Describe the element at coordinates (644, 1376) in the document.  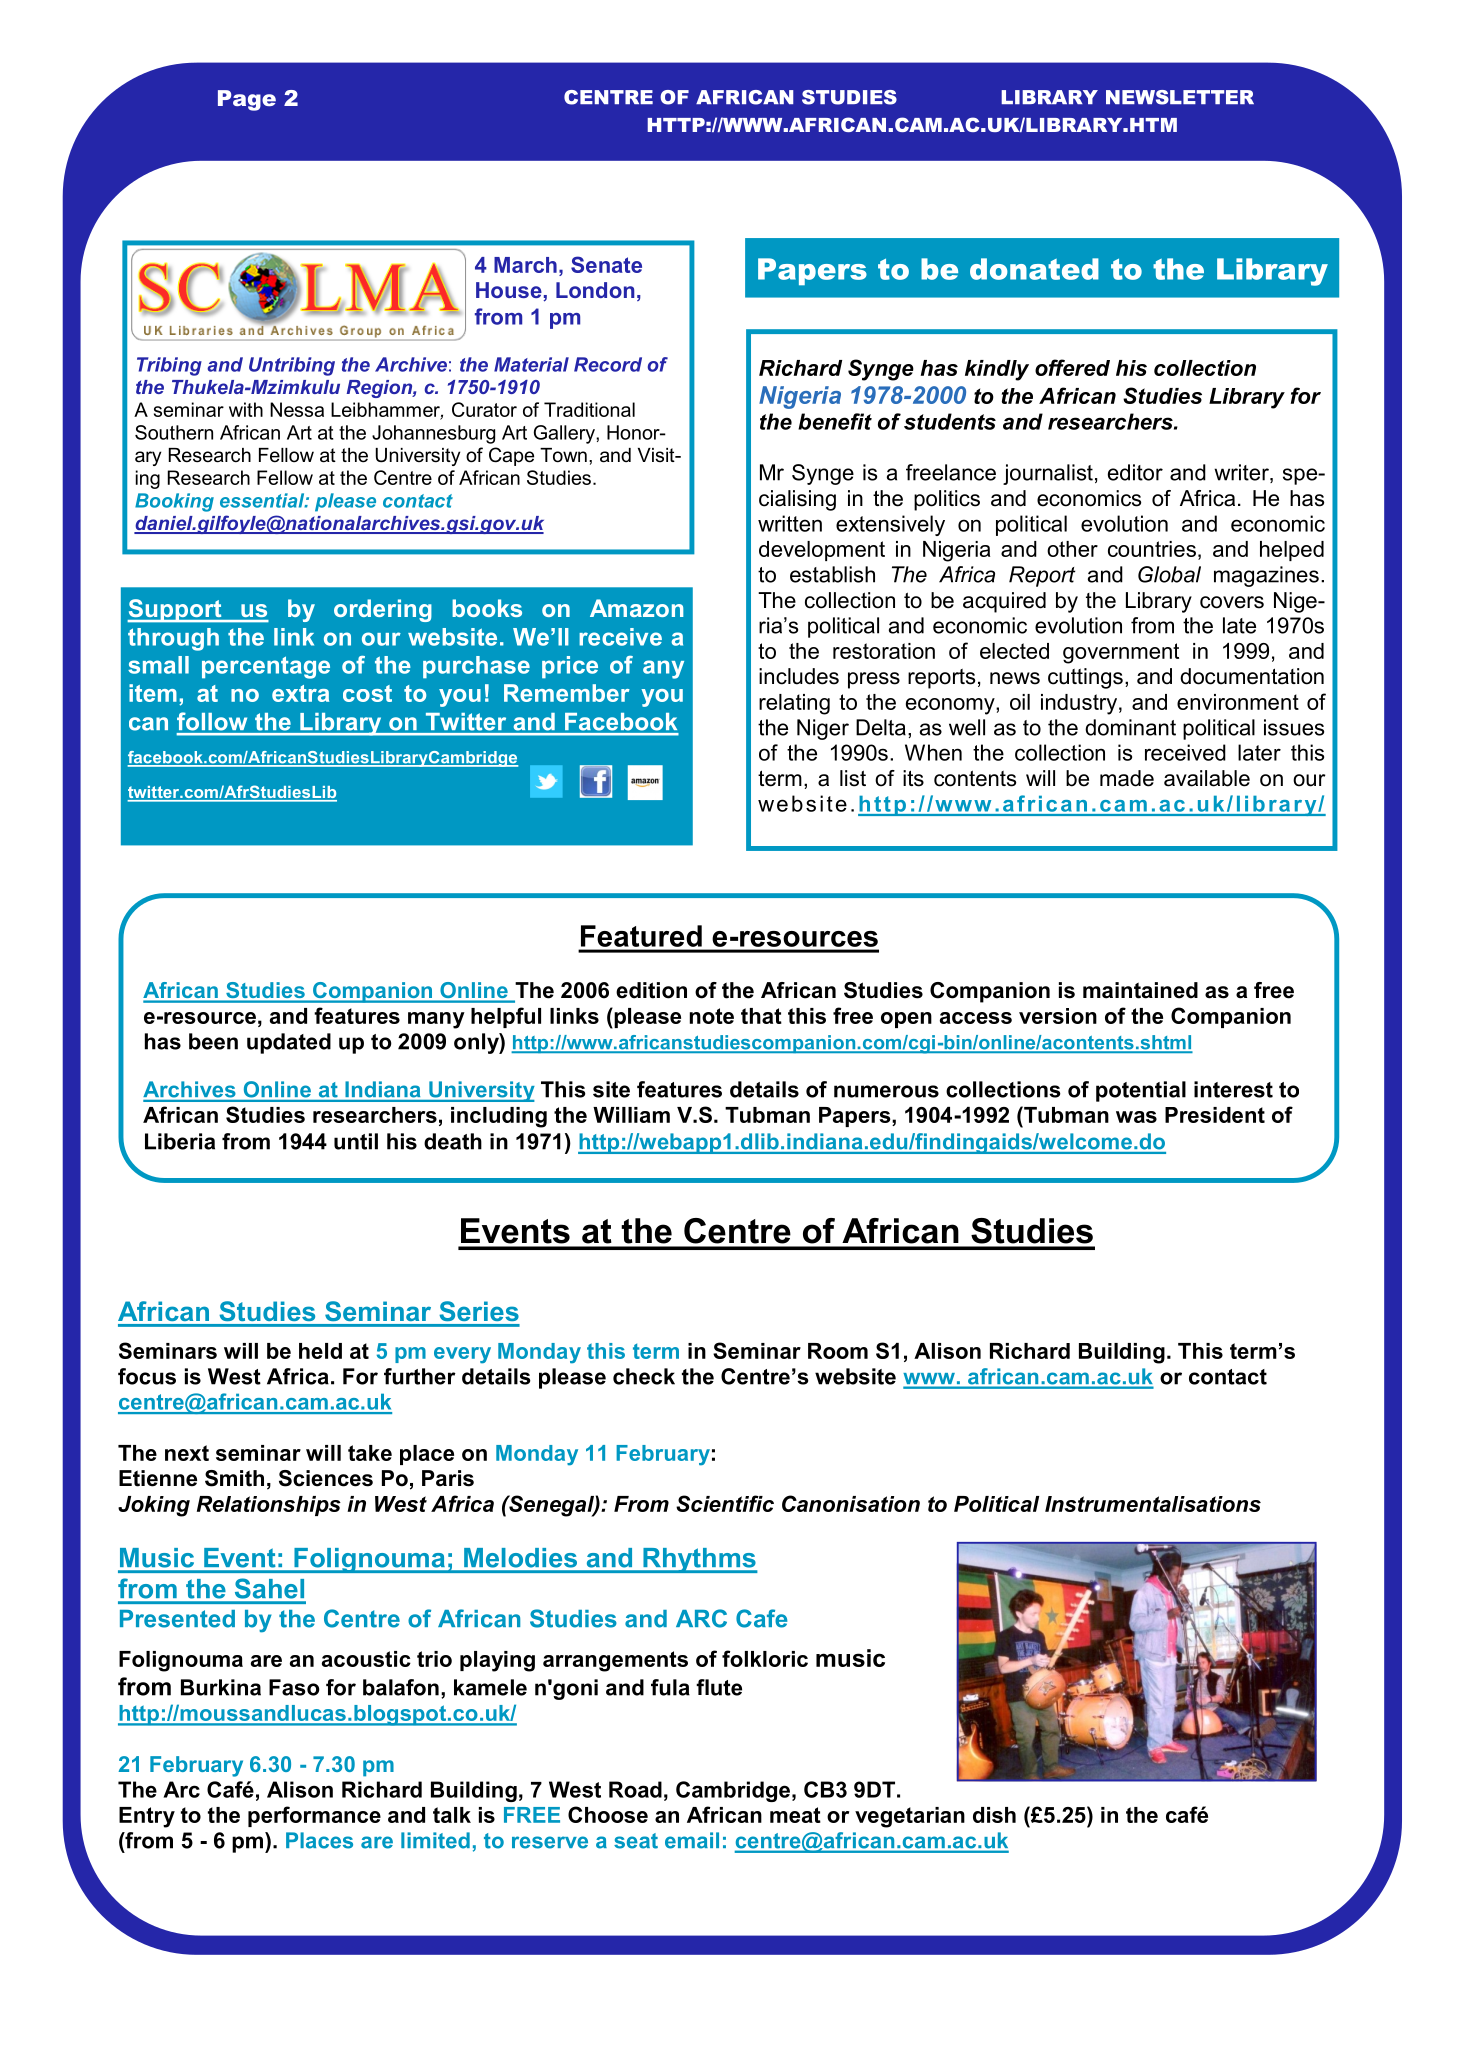
I see `check` at that location.
